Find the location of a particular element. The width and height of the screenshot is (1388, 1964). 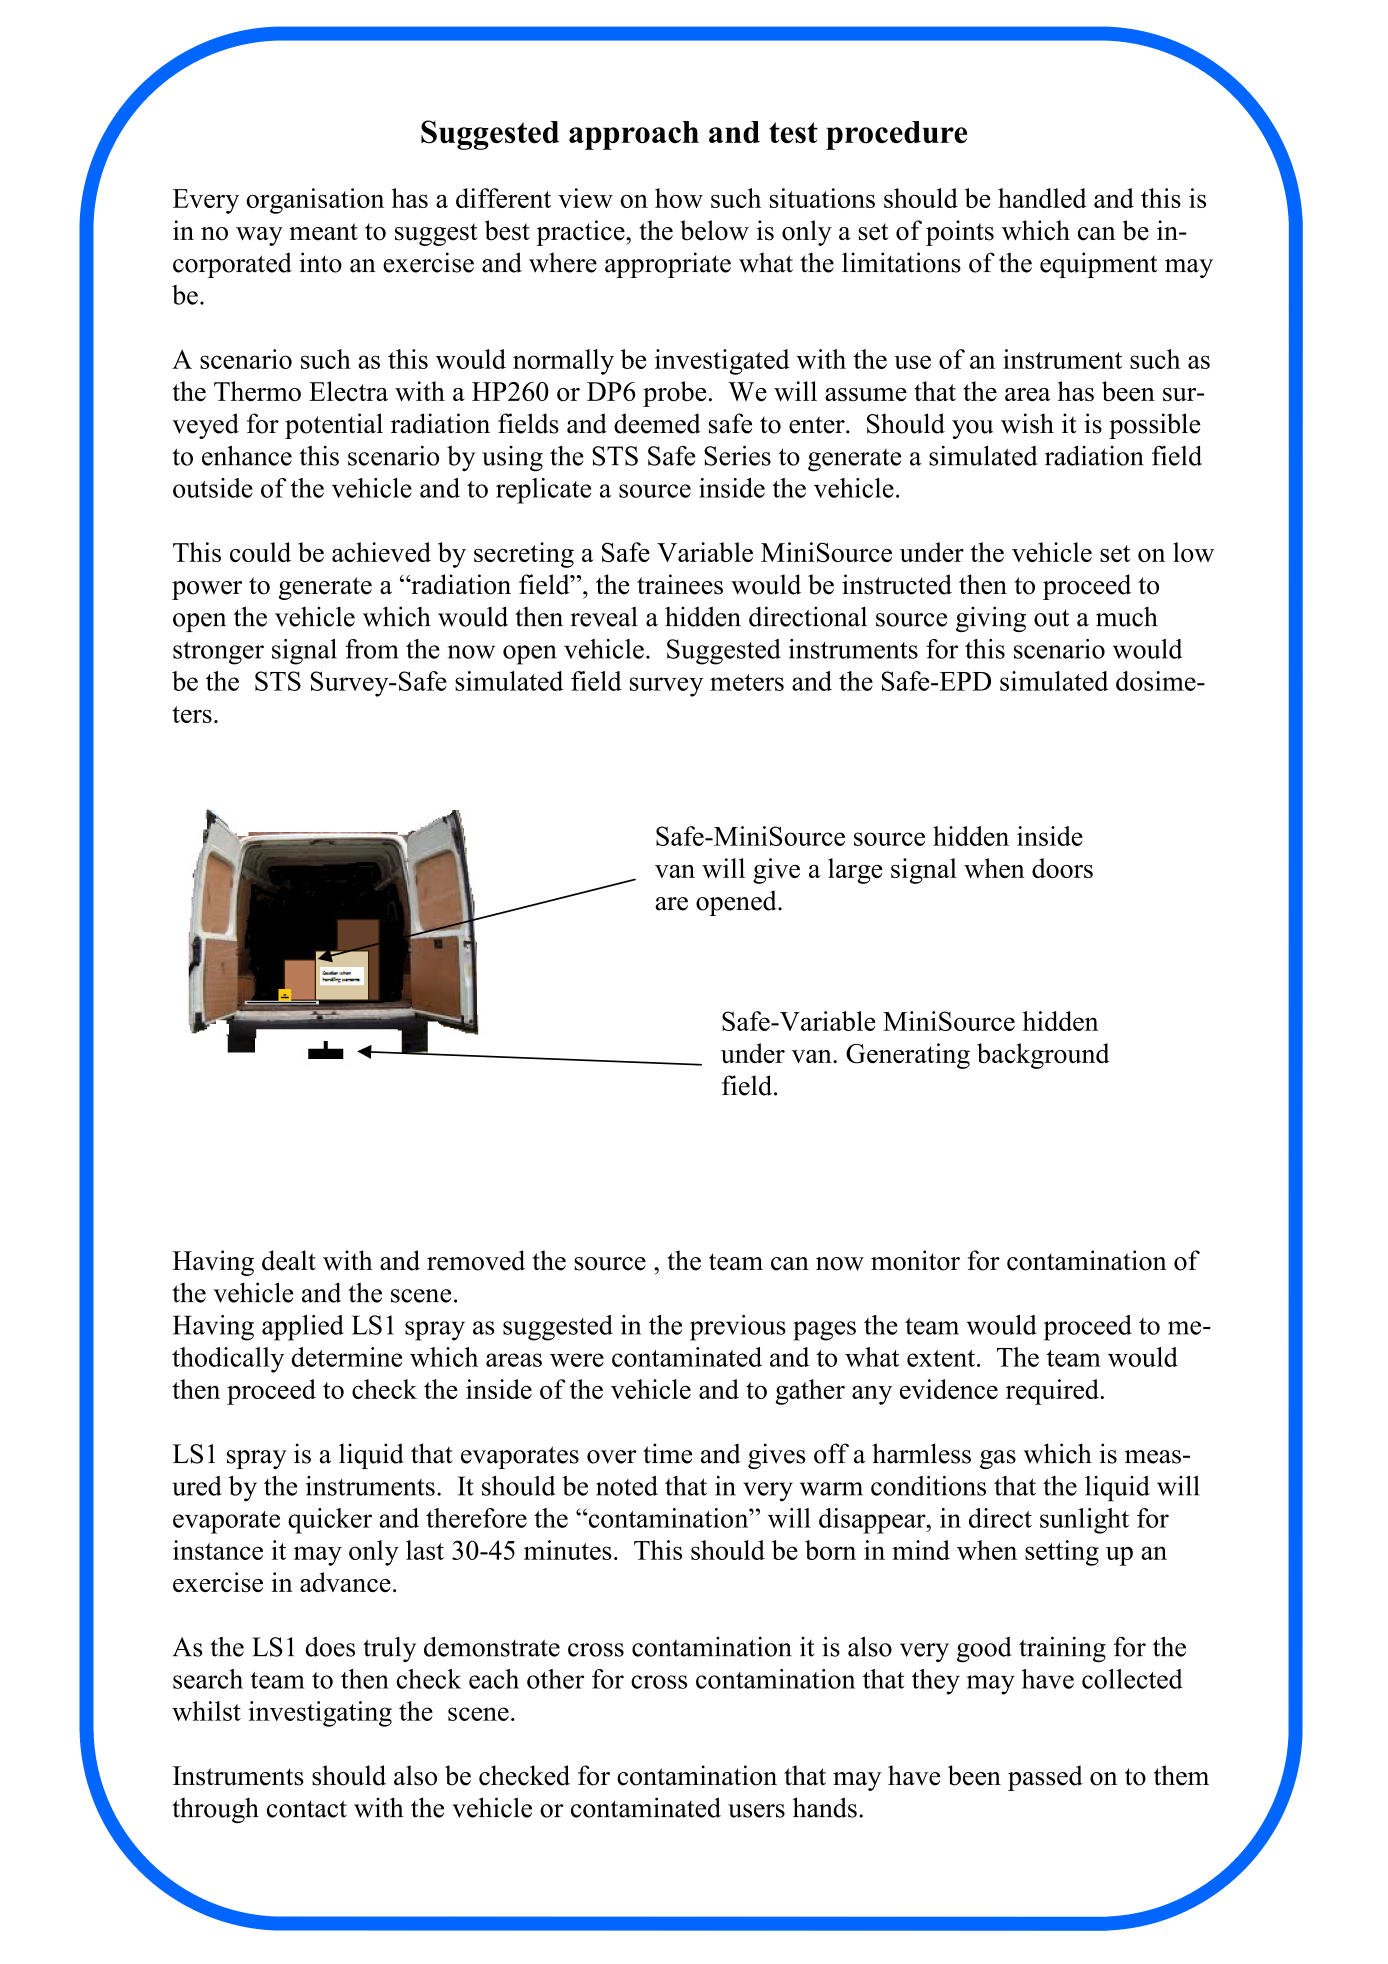

dealt is located at coordinates (289, 1260).
